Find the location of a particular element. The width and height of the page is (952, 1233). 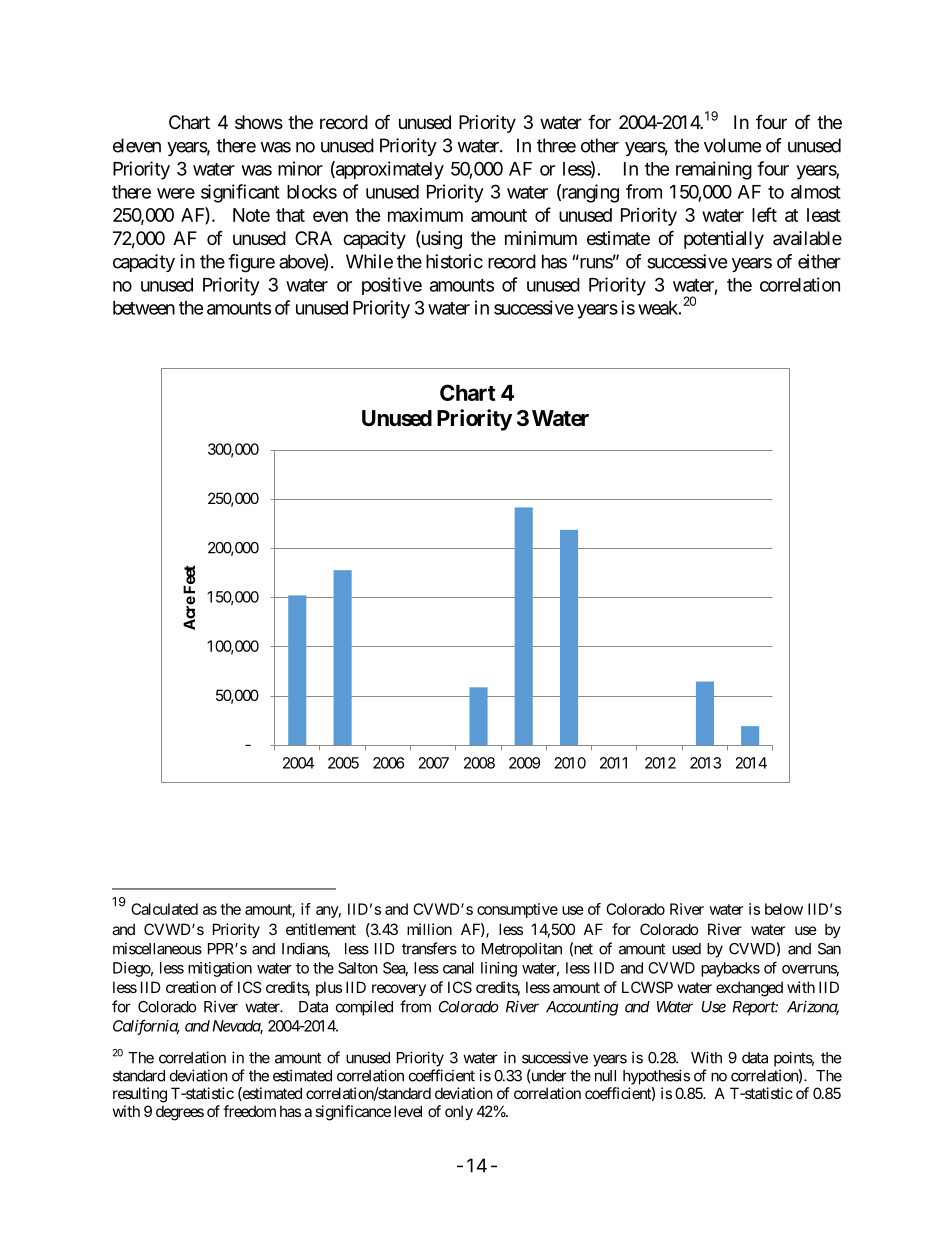

potentially is located at coordinates (724, 240).
